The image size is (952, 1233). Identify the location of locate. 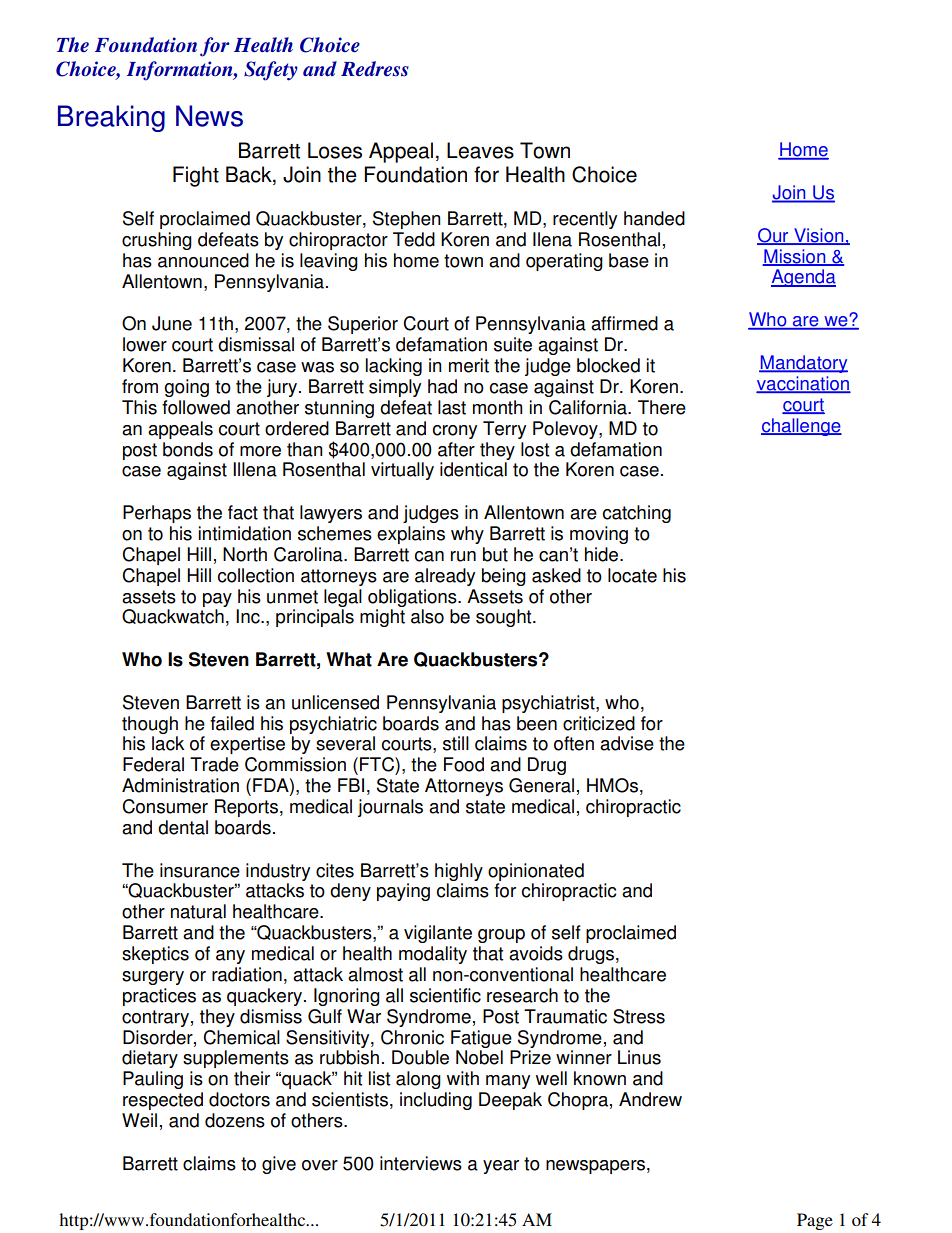
(632, 575).
